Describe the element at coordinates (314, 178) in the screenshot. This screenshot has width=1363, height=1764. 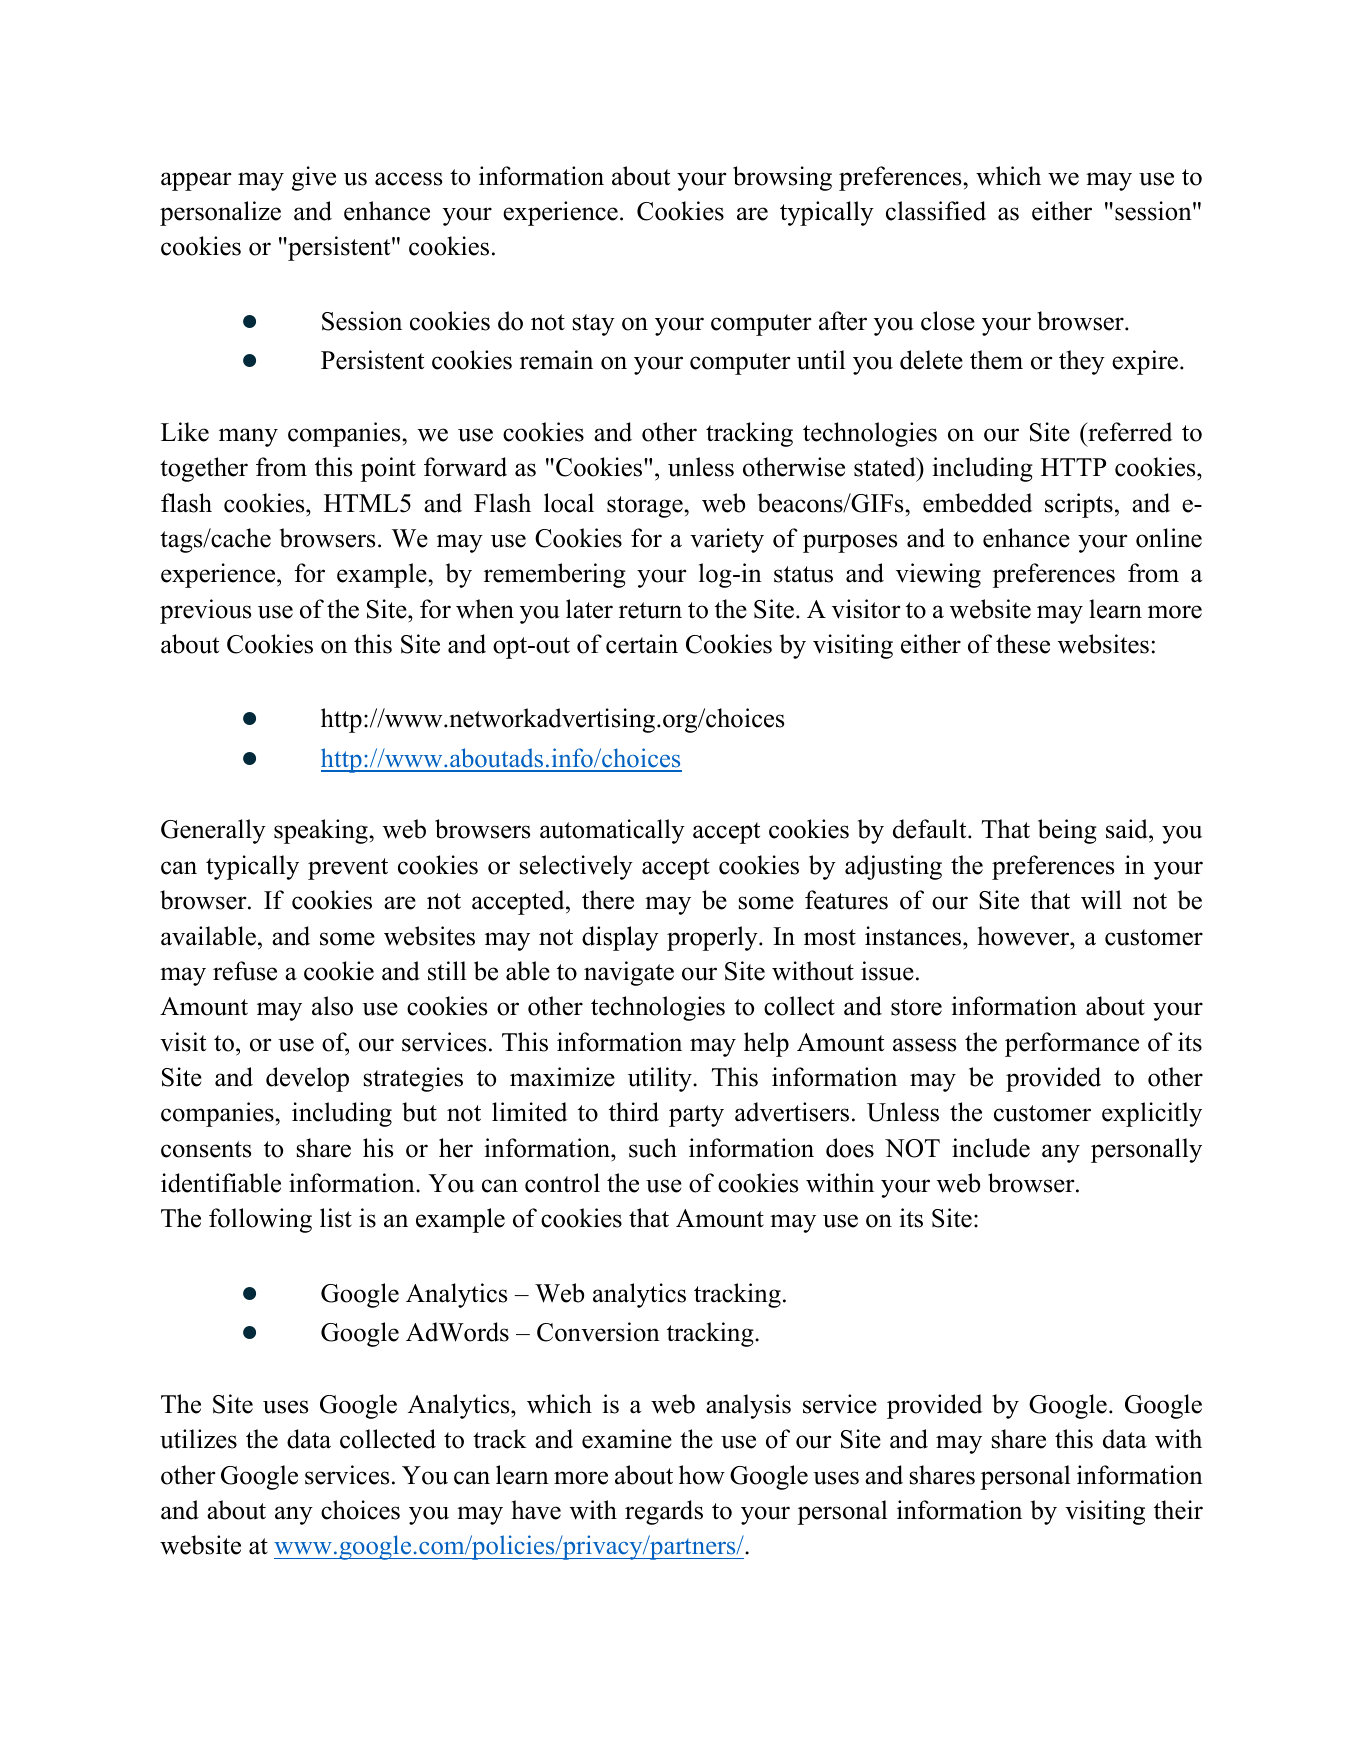
I see `give` at that location.
